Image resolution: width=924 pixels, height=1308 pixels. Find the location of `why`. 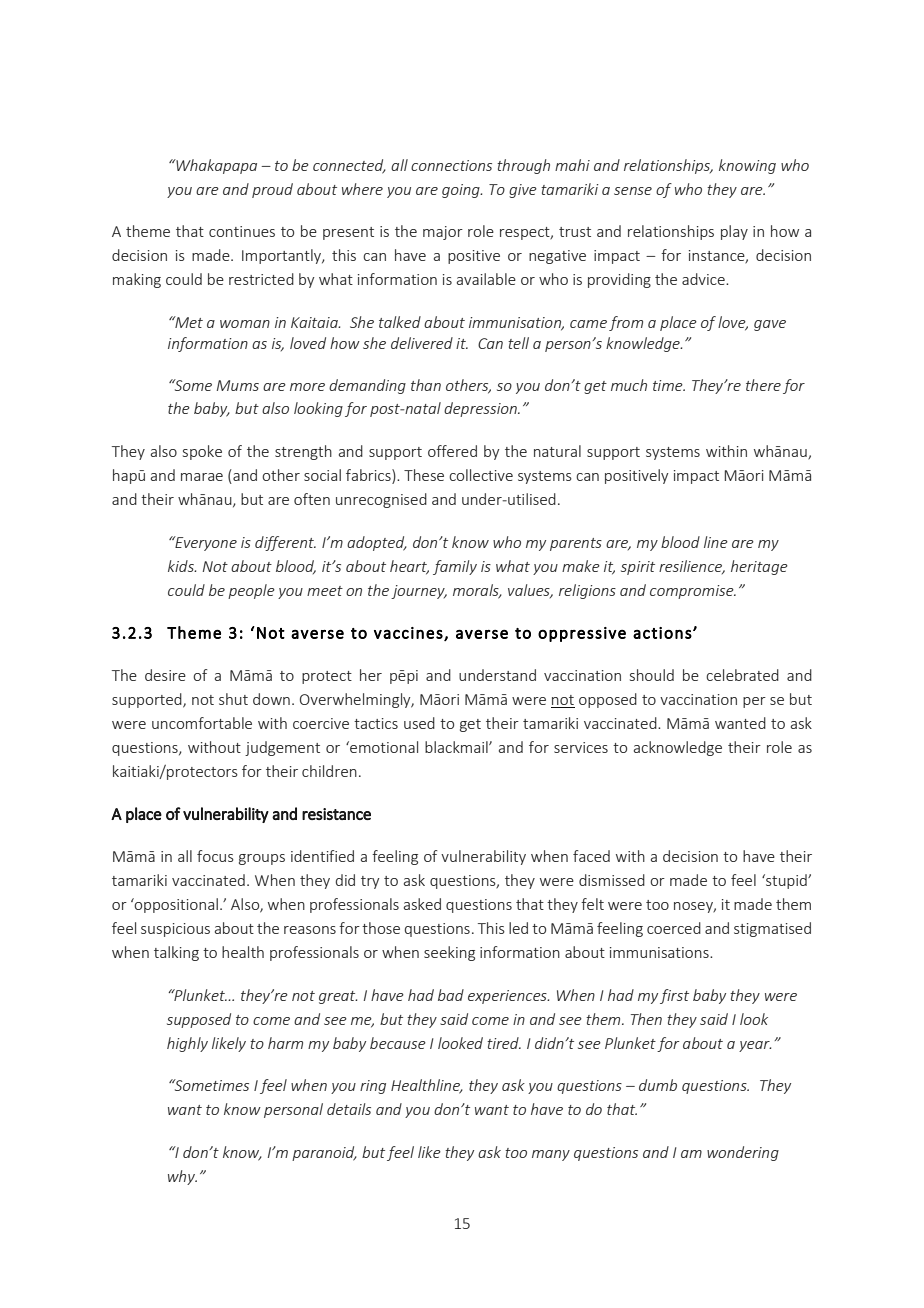

why is located at coordinates (182, 1177).
